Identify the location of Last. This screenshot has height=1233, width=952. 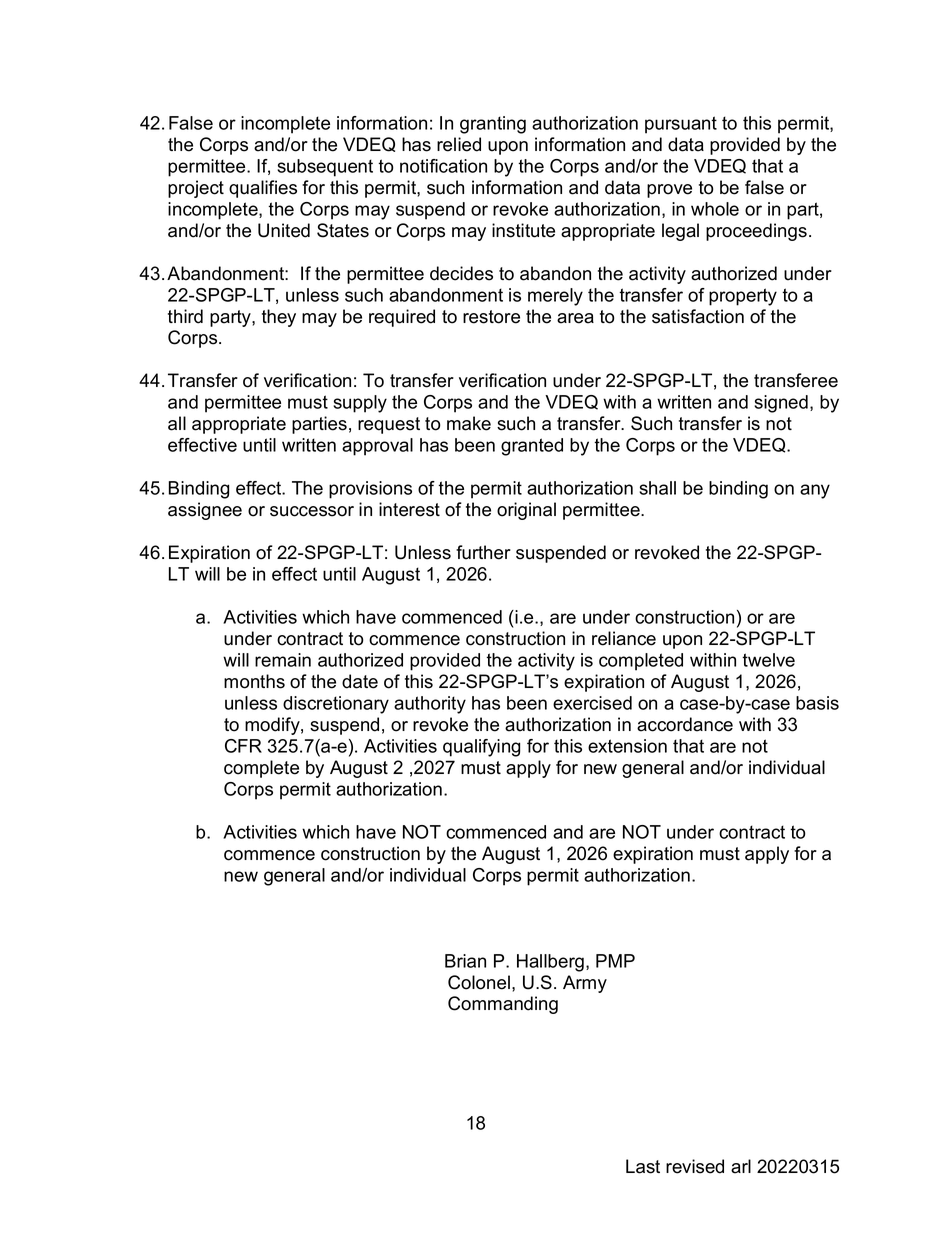
(643, 1166).
